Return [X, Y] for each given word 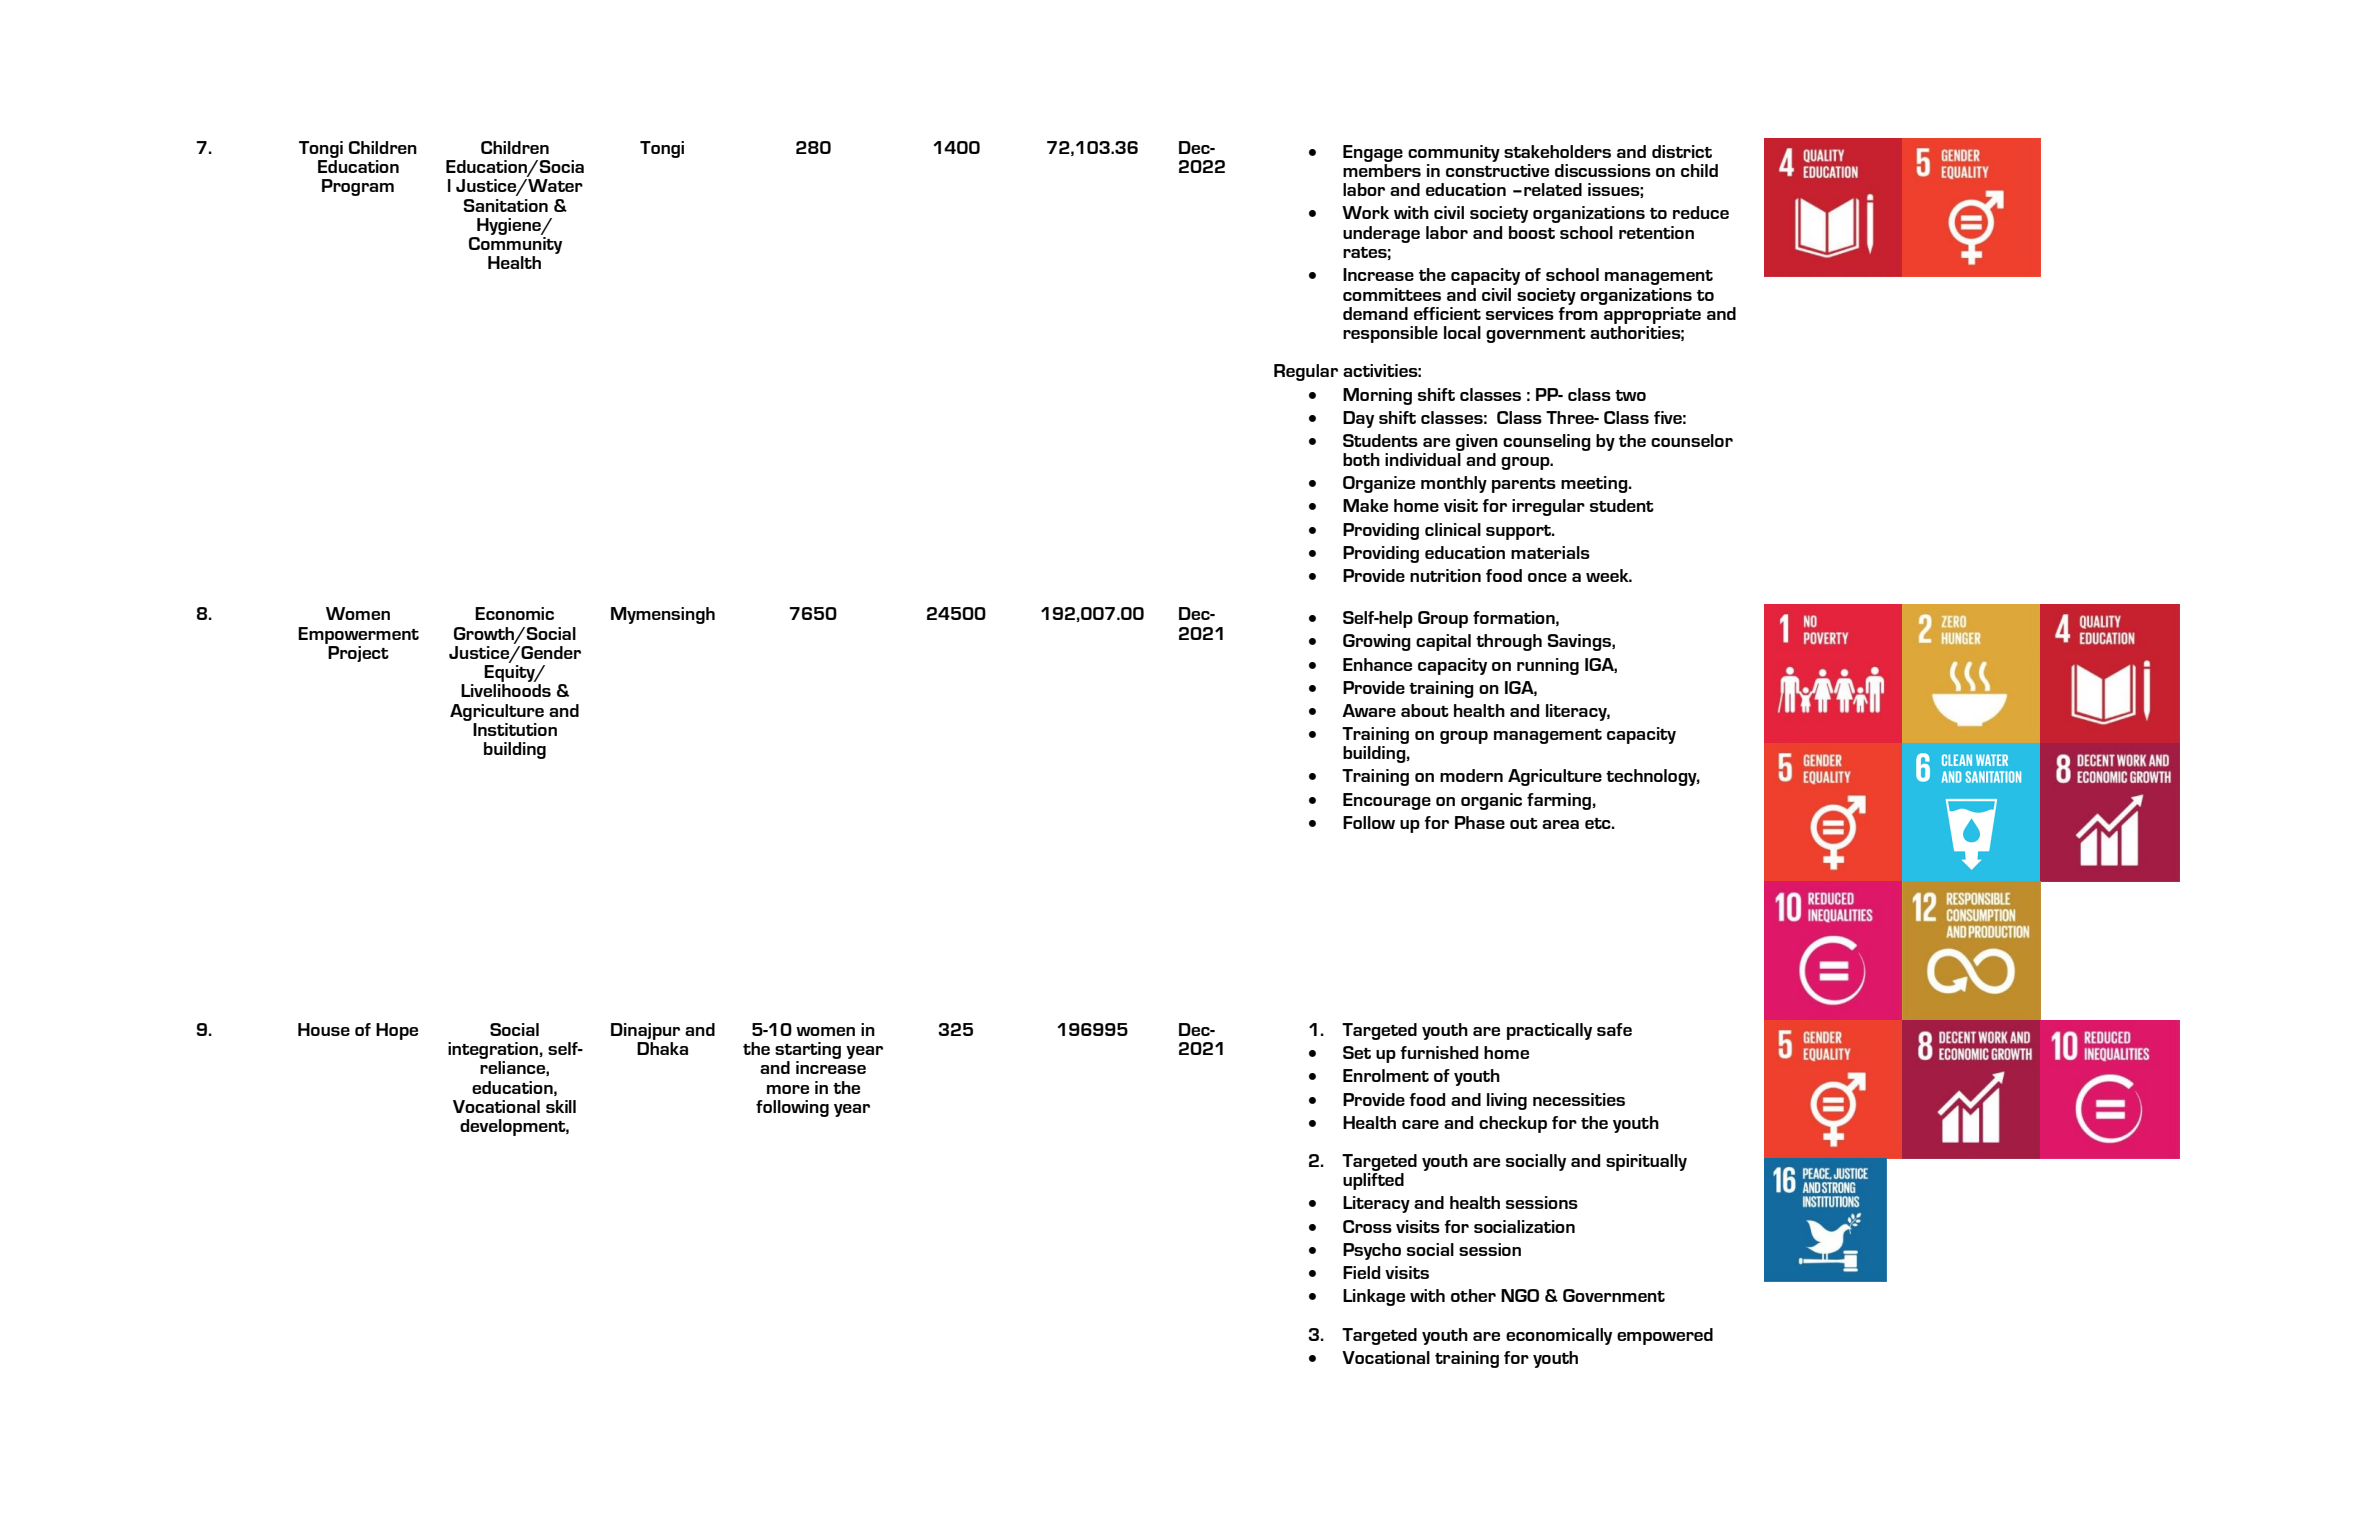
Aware [1369, 710]
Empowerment [358, 635]
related [1553, 189]
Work [1365, 212]
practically [1549, 1031]
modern [1471, 775]
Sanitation [506, 205]
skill [561, 1106]
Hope [397, 1031]
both [1361, 459]
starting [808, 1052]
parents [1524, 485]
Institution [515, 729]
